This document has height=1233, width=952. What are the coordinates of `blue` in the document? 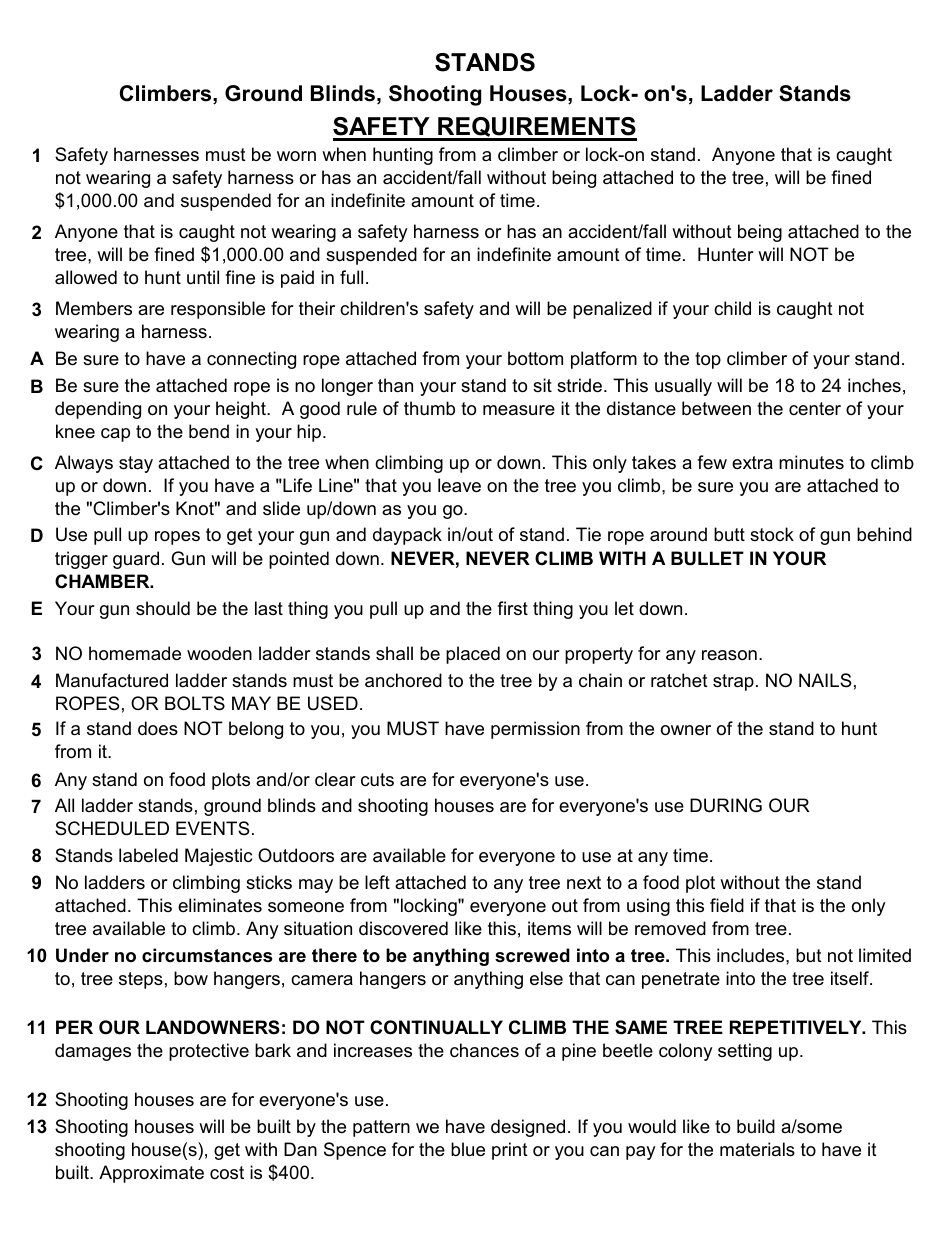 It's located at (468, 1149).
